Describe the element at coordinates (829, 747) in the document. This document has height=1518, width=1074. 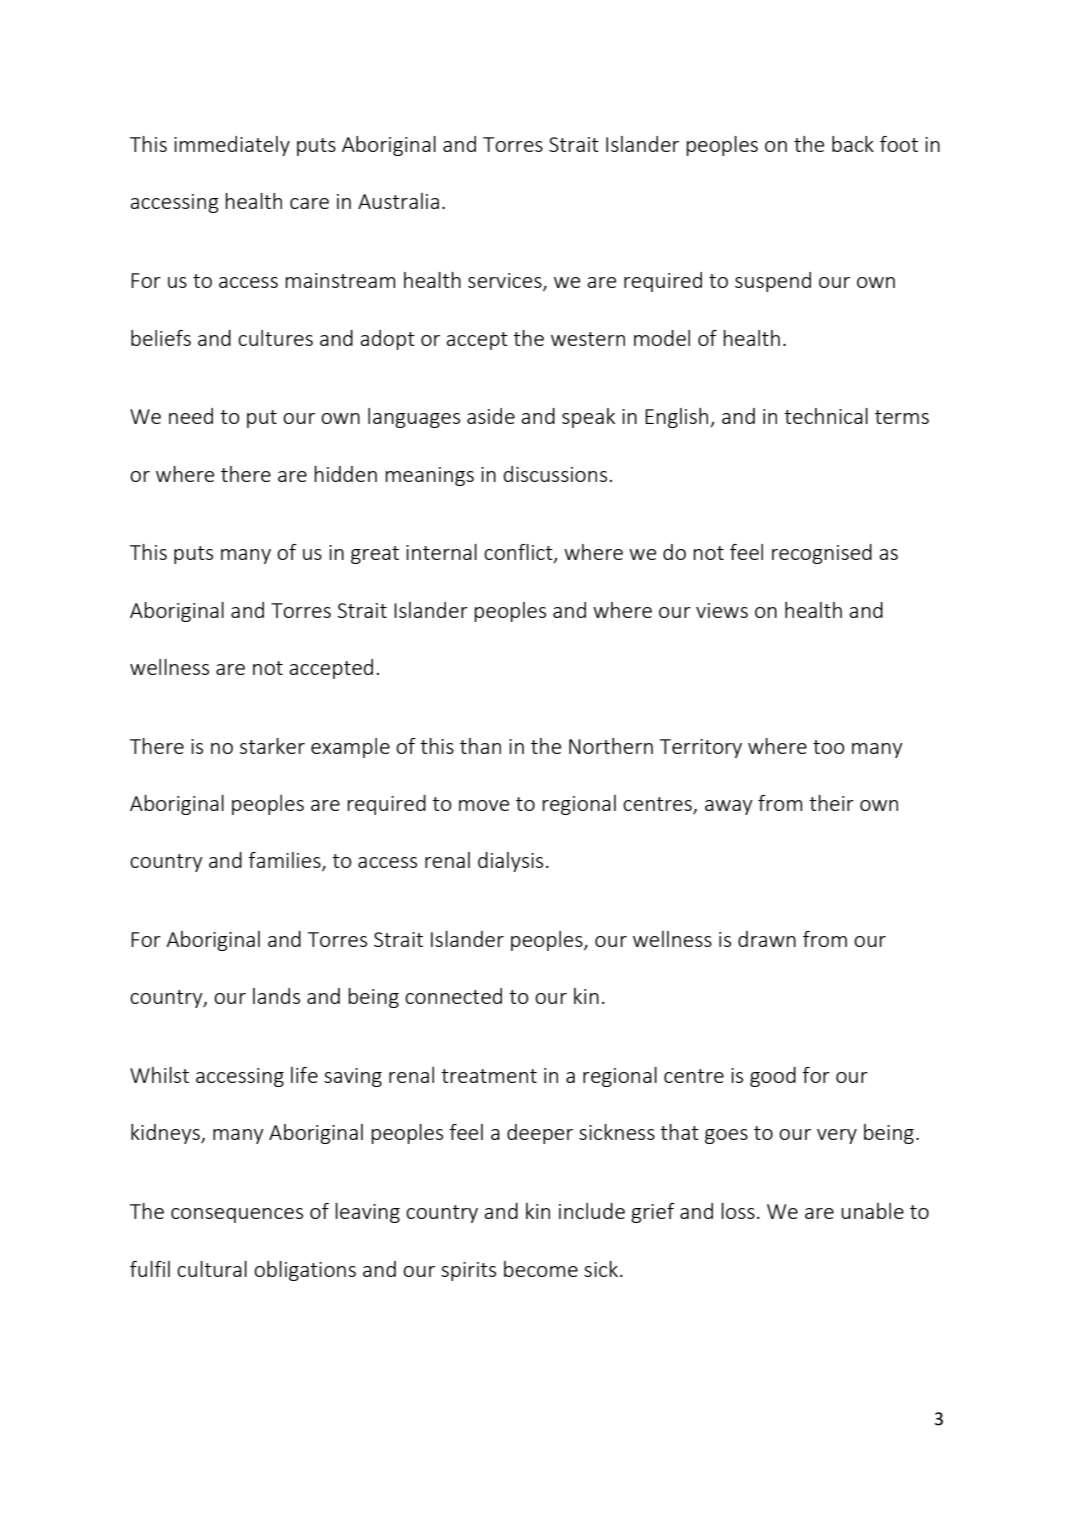
I see `too` at that location.
